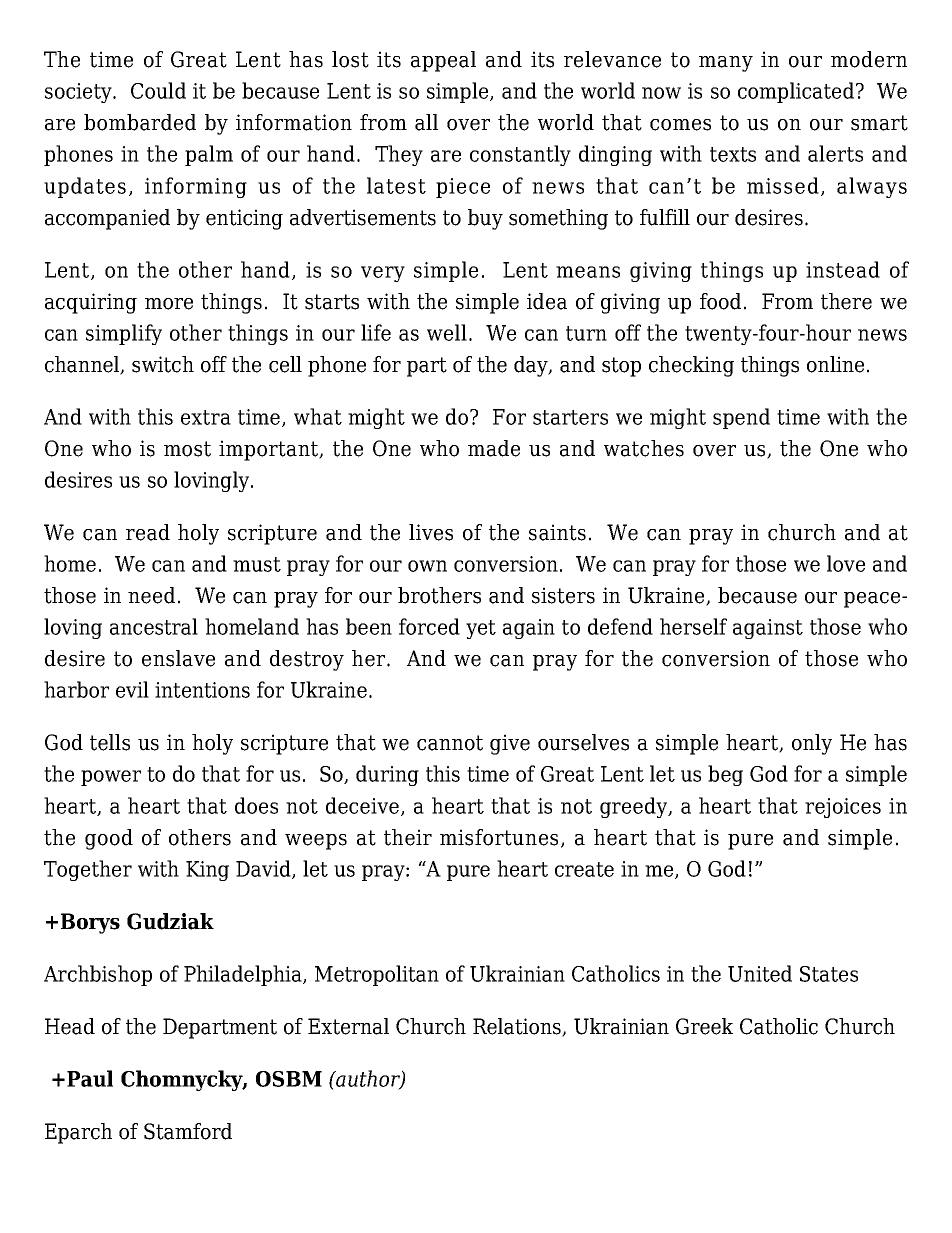 This screenshot has height=1233, width=952. What do you see at coordinates (843, 808) in the screenshot?
I see `rejoices` at bounding box center [843, 808].
